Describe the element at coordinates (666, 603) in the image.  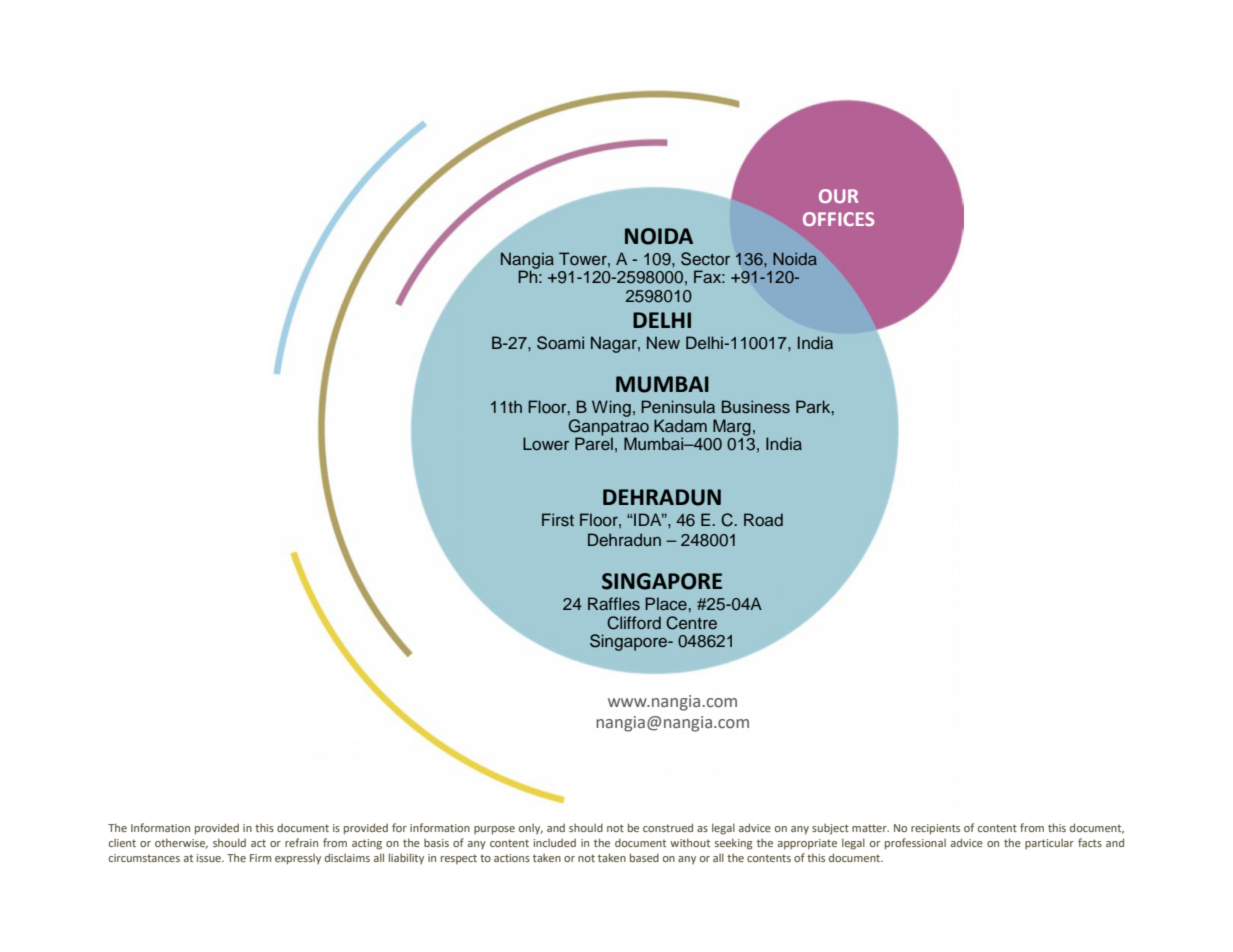
I see `Place` at that location.
